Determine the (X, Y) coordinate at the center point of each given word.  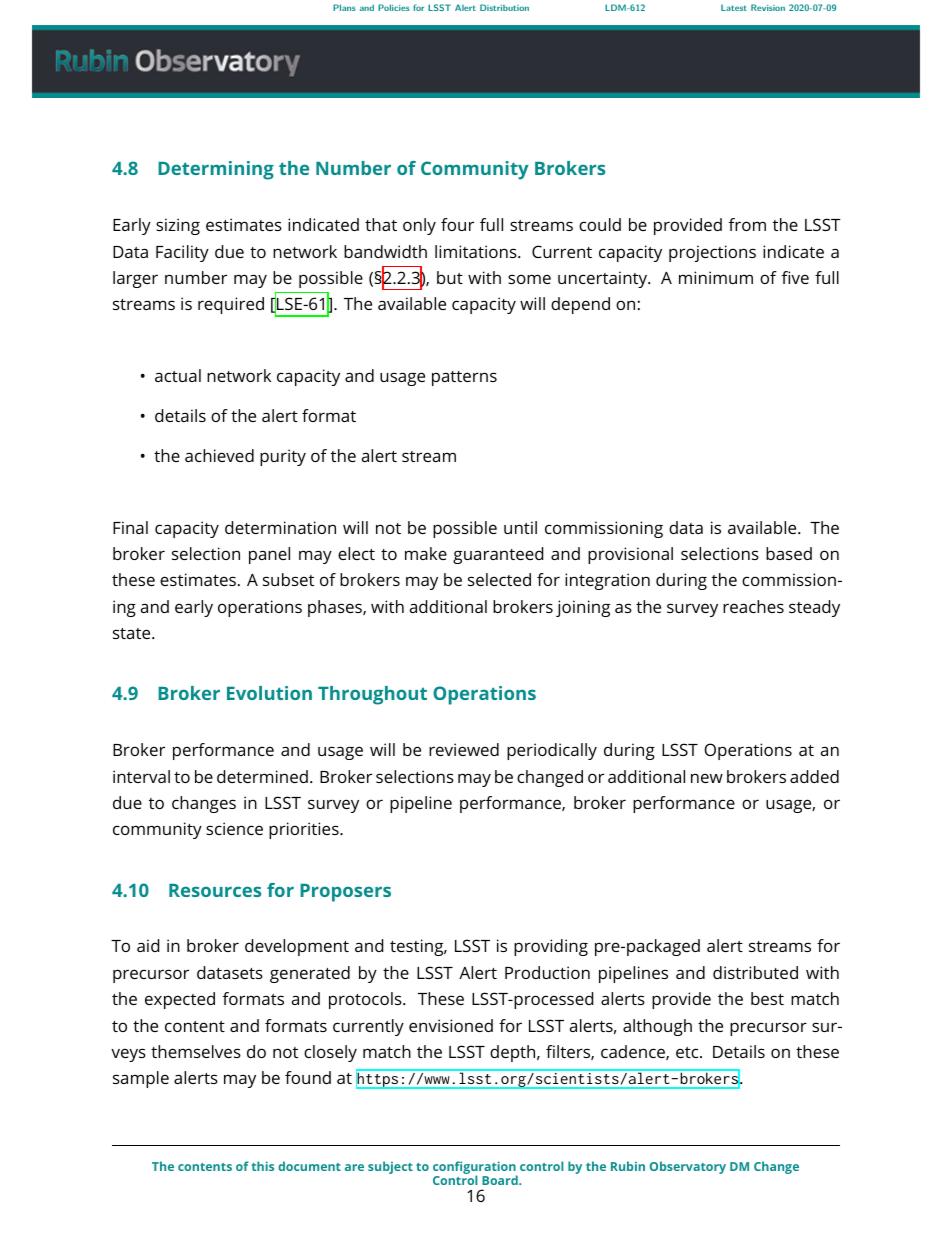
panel (269, 555)
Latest (734, 8)
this (263, 1166)
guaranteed (498, 555)
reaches (753, 606)
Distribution (504, 7)
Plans (344, 7)
